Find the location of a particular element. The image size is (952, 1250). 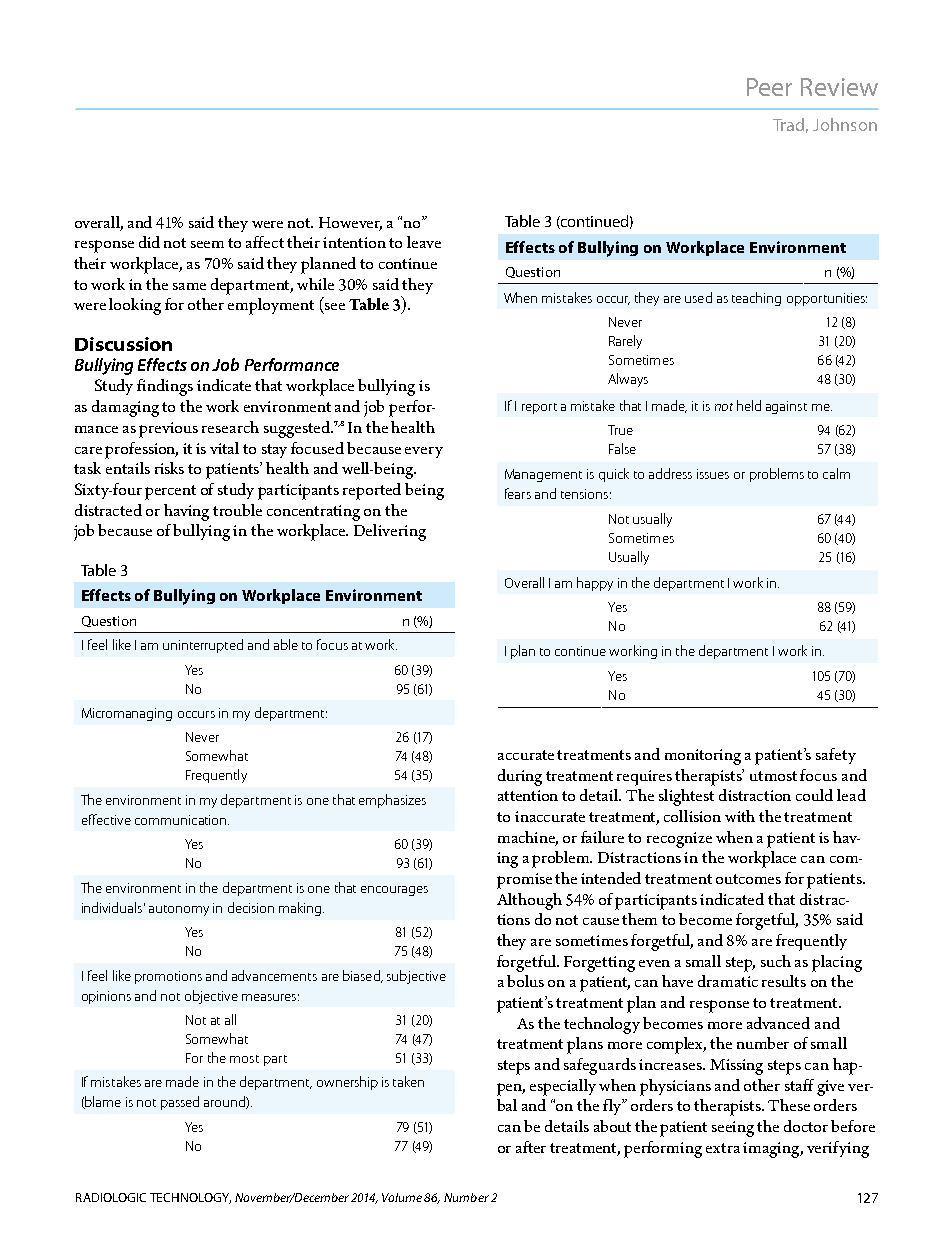

fears is located at coordinates (518, 493).
